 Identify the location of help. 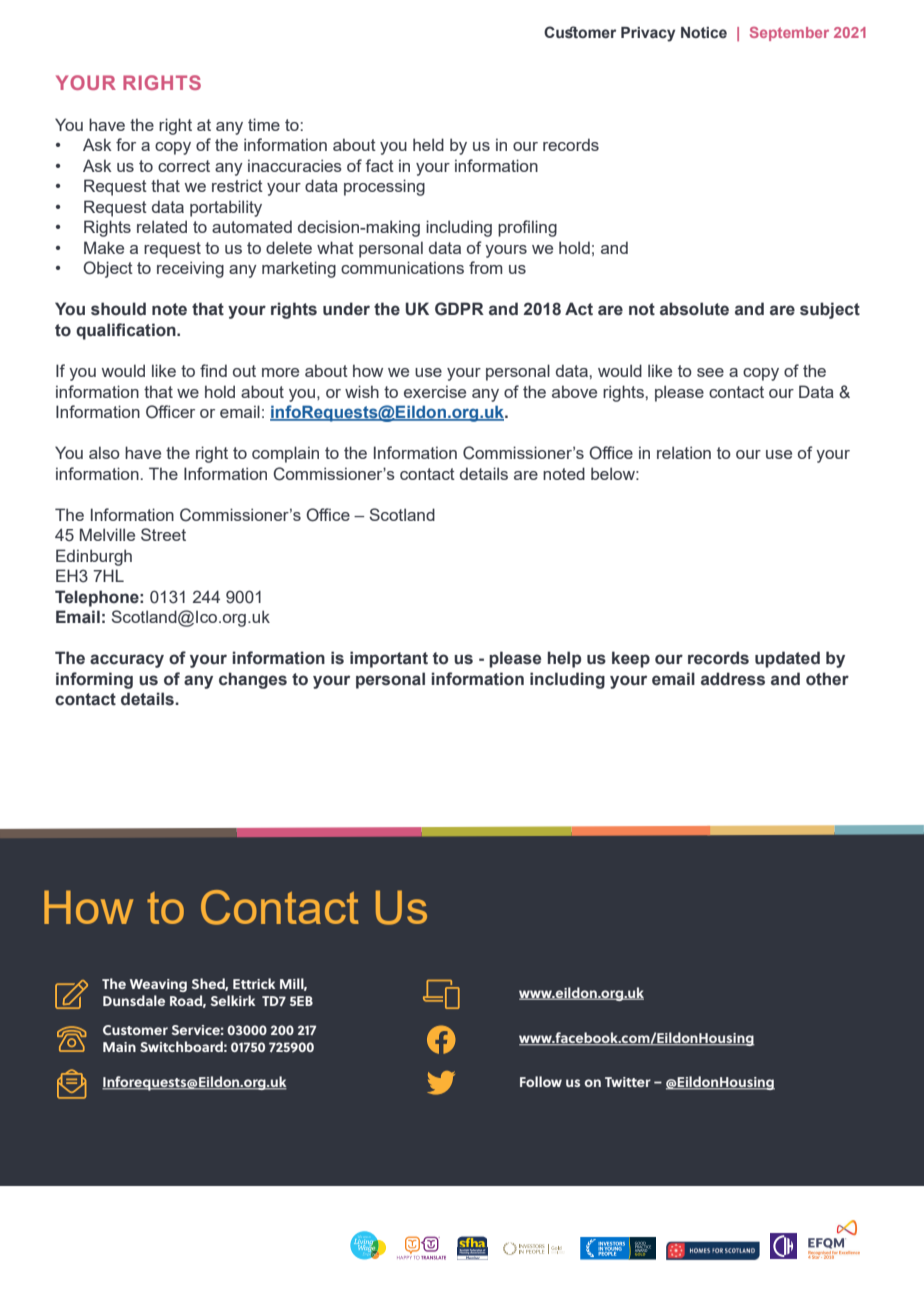
(564, 659).
